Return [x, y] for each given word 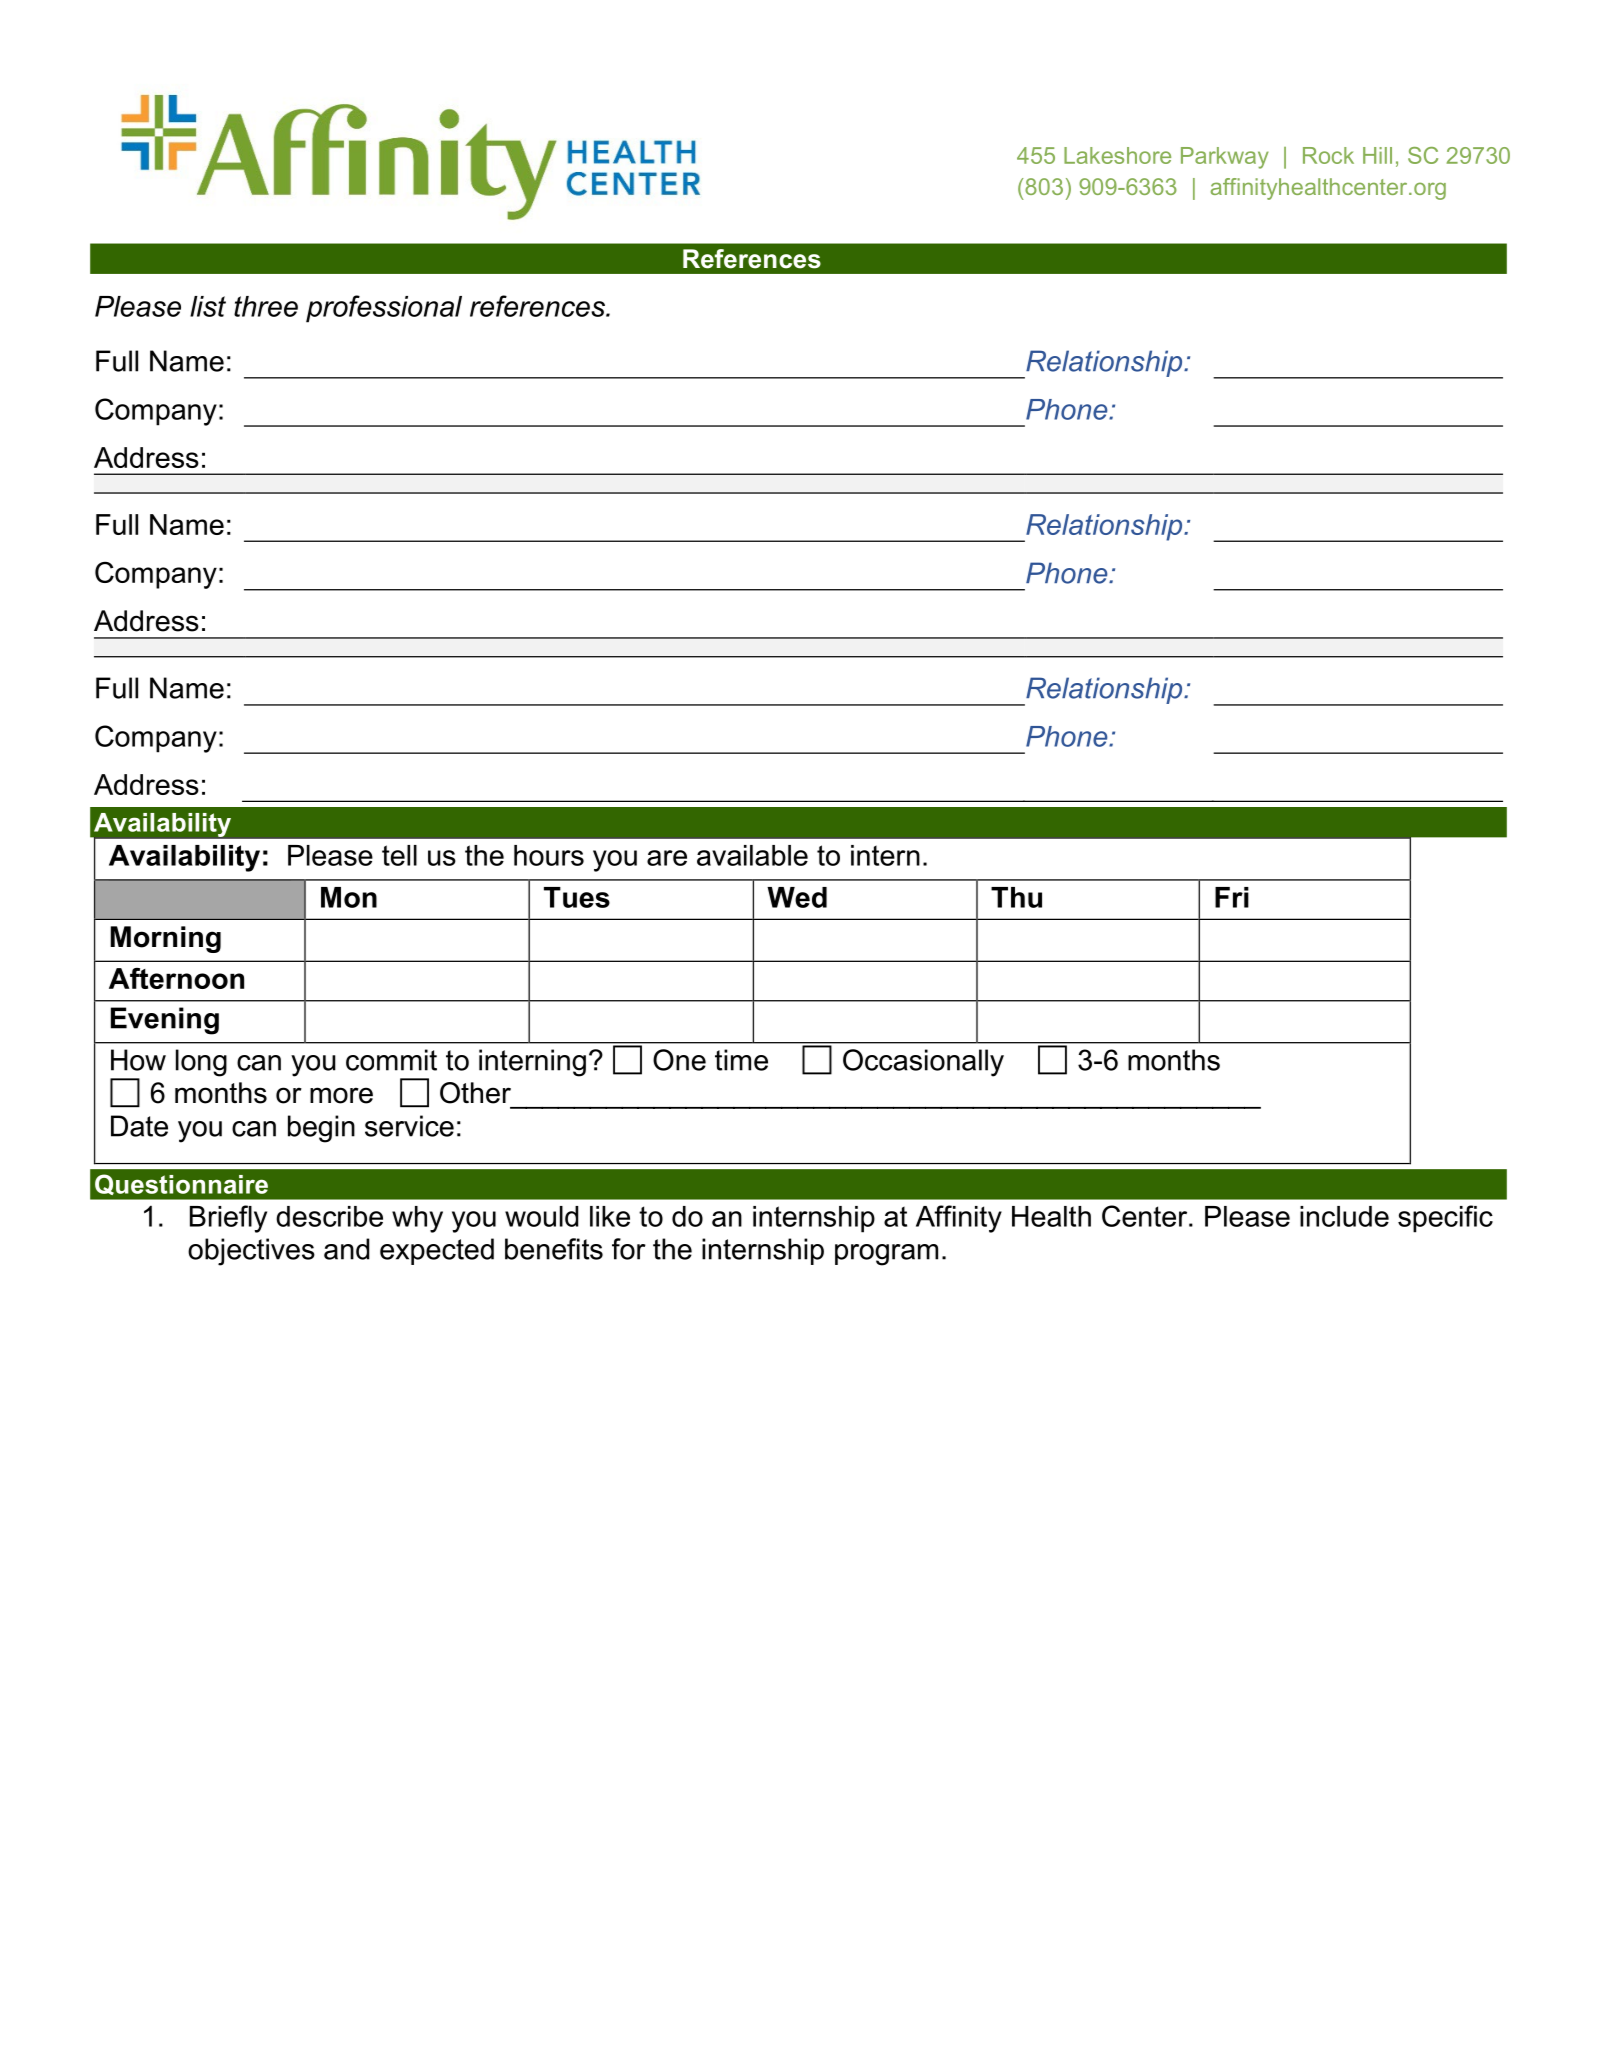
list [208, 306]
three [266, 306]
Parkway [1225, 158]
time [741, 1060]
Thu [1016, 897]
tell [399, 855]
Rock [1328, 155]
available [752, 855]
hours [549, 855]
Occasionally [923, 1063]
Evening [165, 1021]
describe [329, 1216]
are [667, 858]
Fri [1232, 897]
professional [384, 309]
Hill [1377, 155]
